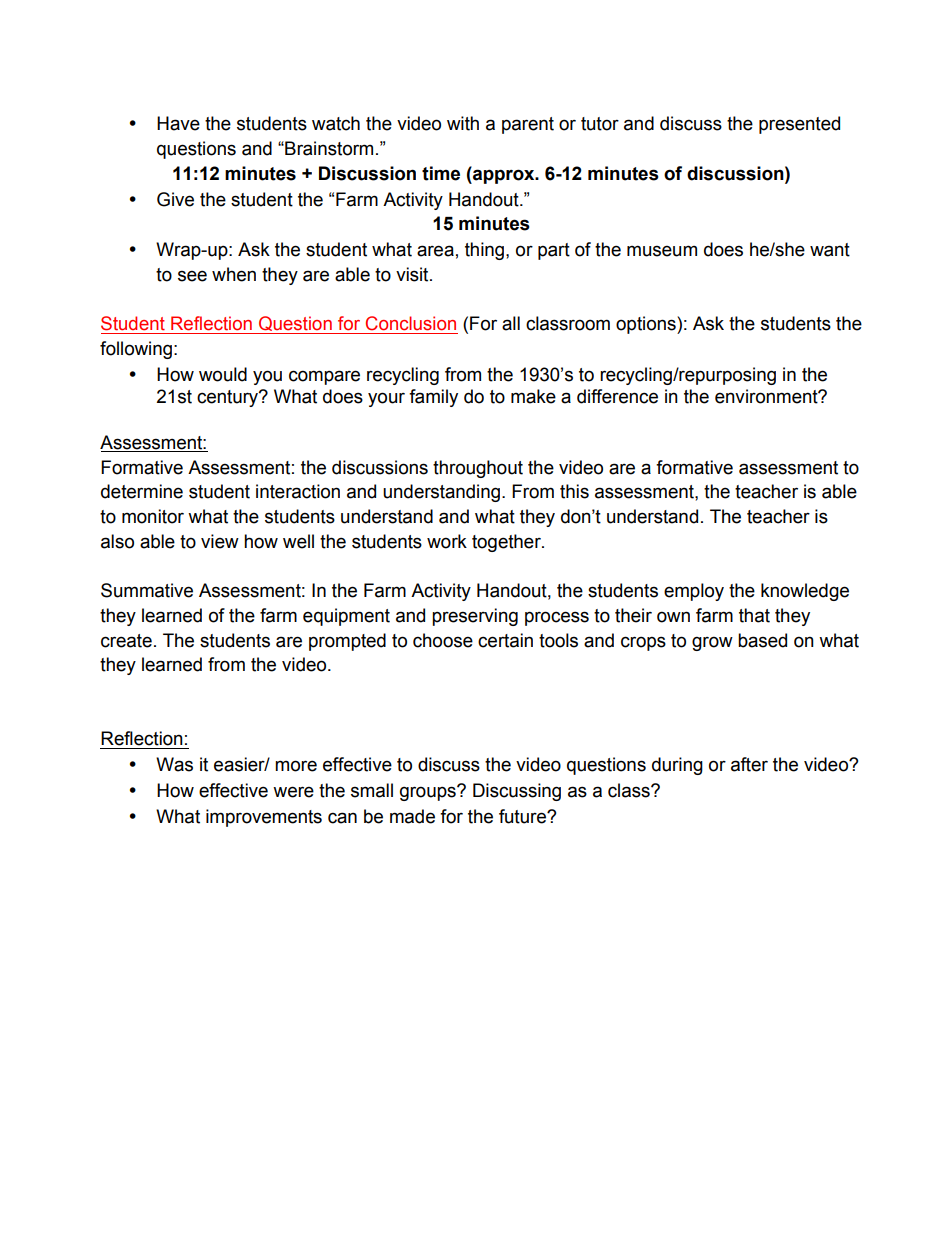 Image resolution: width=952 pixels, height=1233 pixels. I want to click on choose, so click(443, 640).
